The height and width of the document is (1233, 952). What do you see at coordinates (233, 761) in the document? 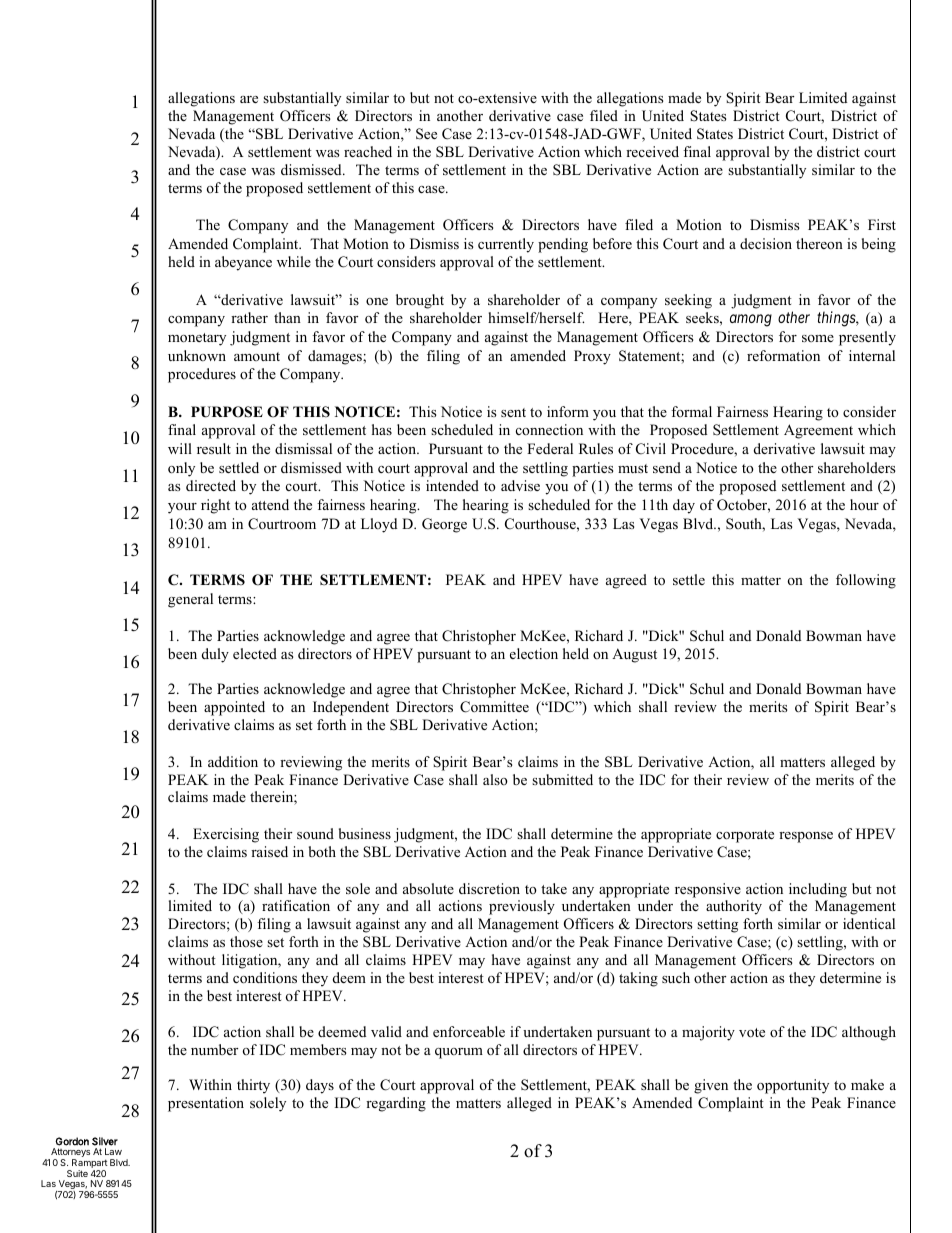
I see `addition` at bounding box center [233, 761].
